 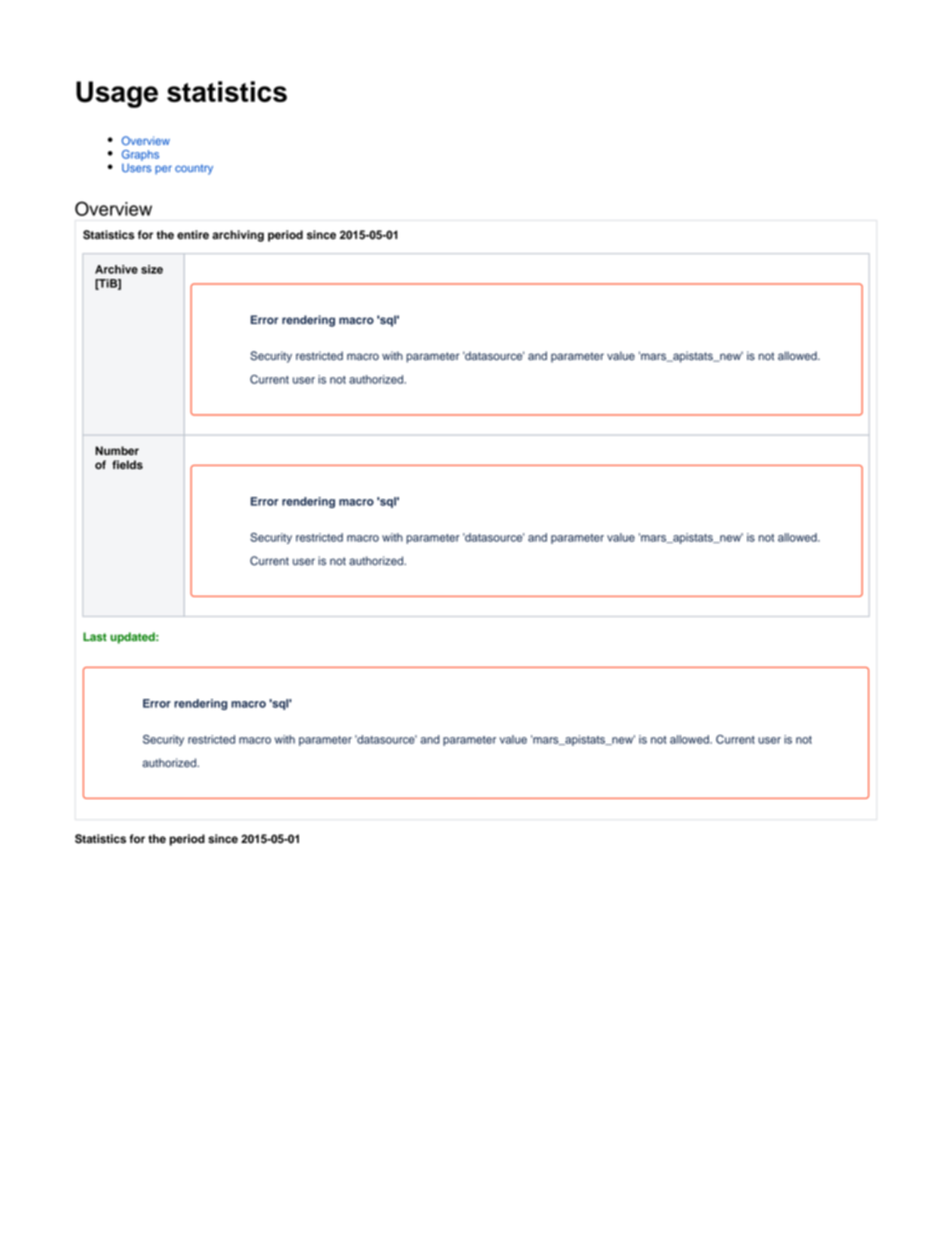 What do you see at coordinates (95, 636) in the screenshot?
I see `Last` at bounding box center [95, 636].
